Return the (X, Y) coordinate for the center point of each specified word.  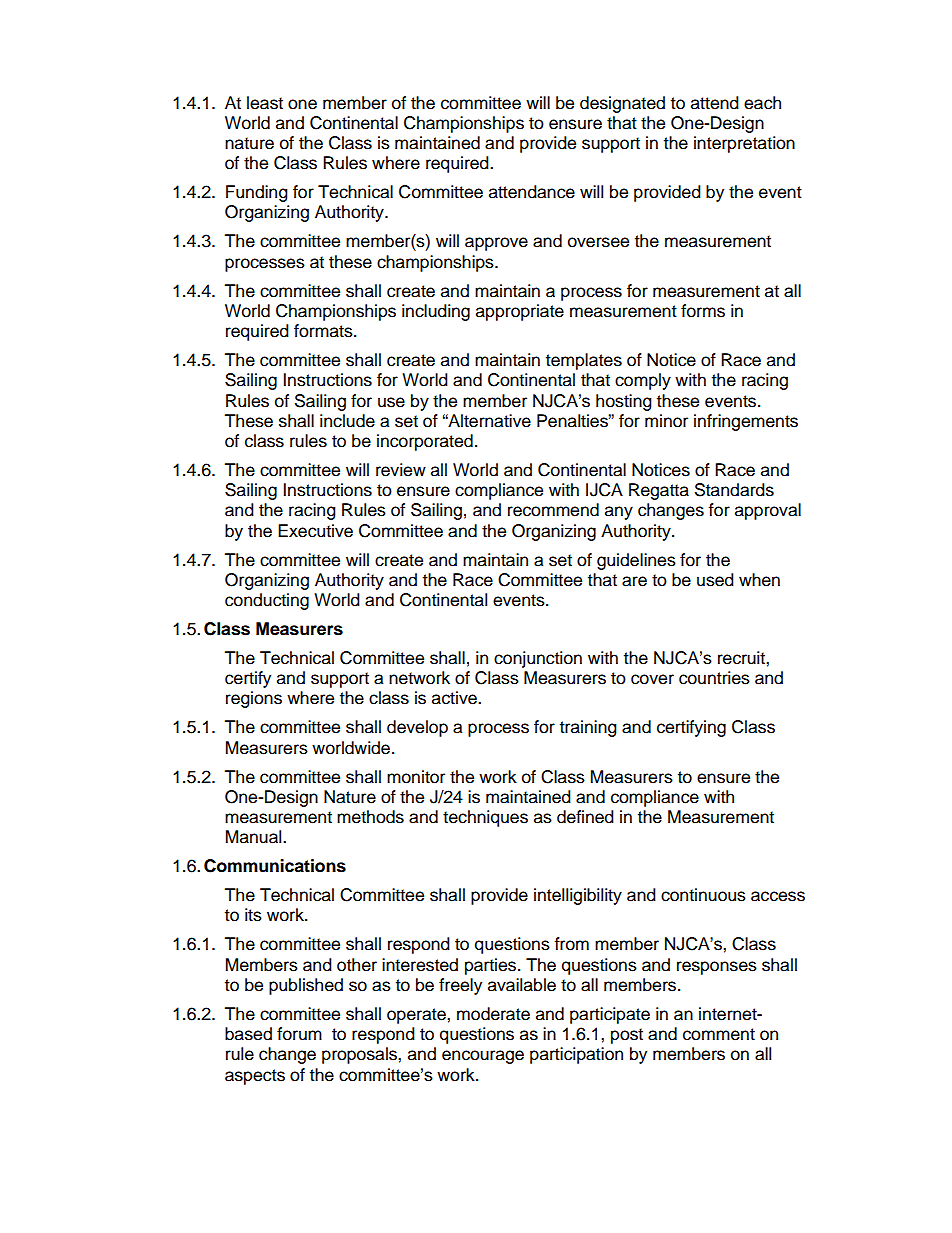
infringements (746, 422)
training (588, 728)
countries (714, 678)
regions (254, 699)
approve (496, 244)
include (347, 421)
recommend (553, 510)
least (265, 103)
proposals (360, 1055)
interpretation (744, 144)
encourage (483, 1057)
